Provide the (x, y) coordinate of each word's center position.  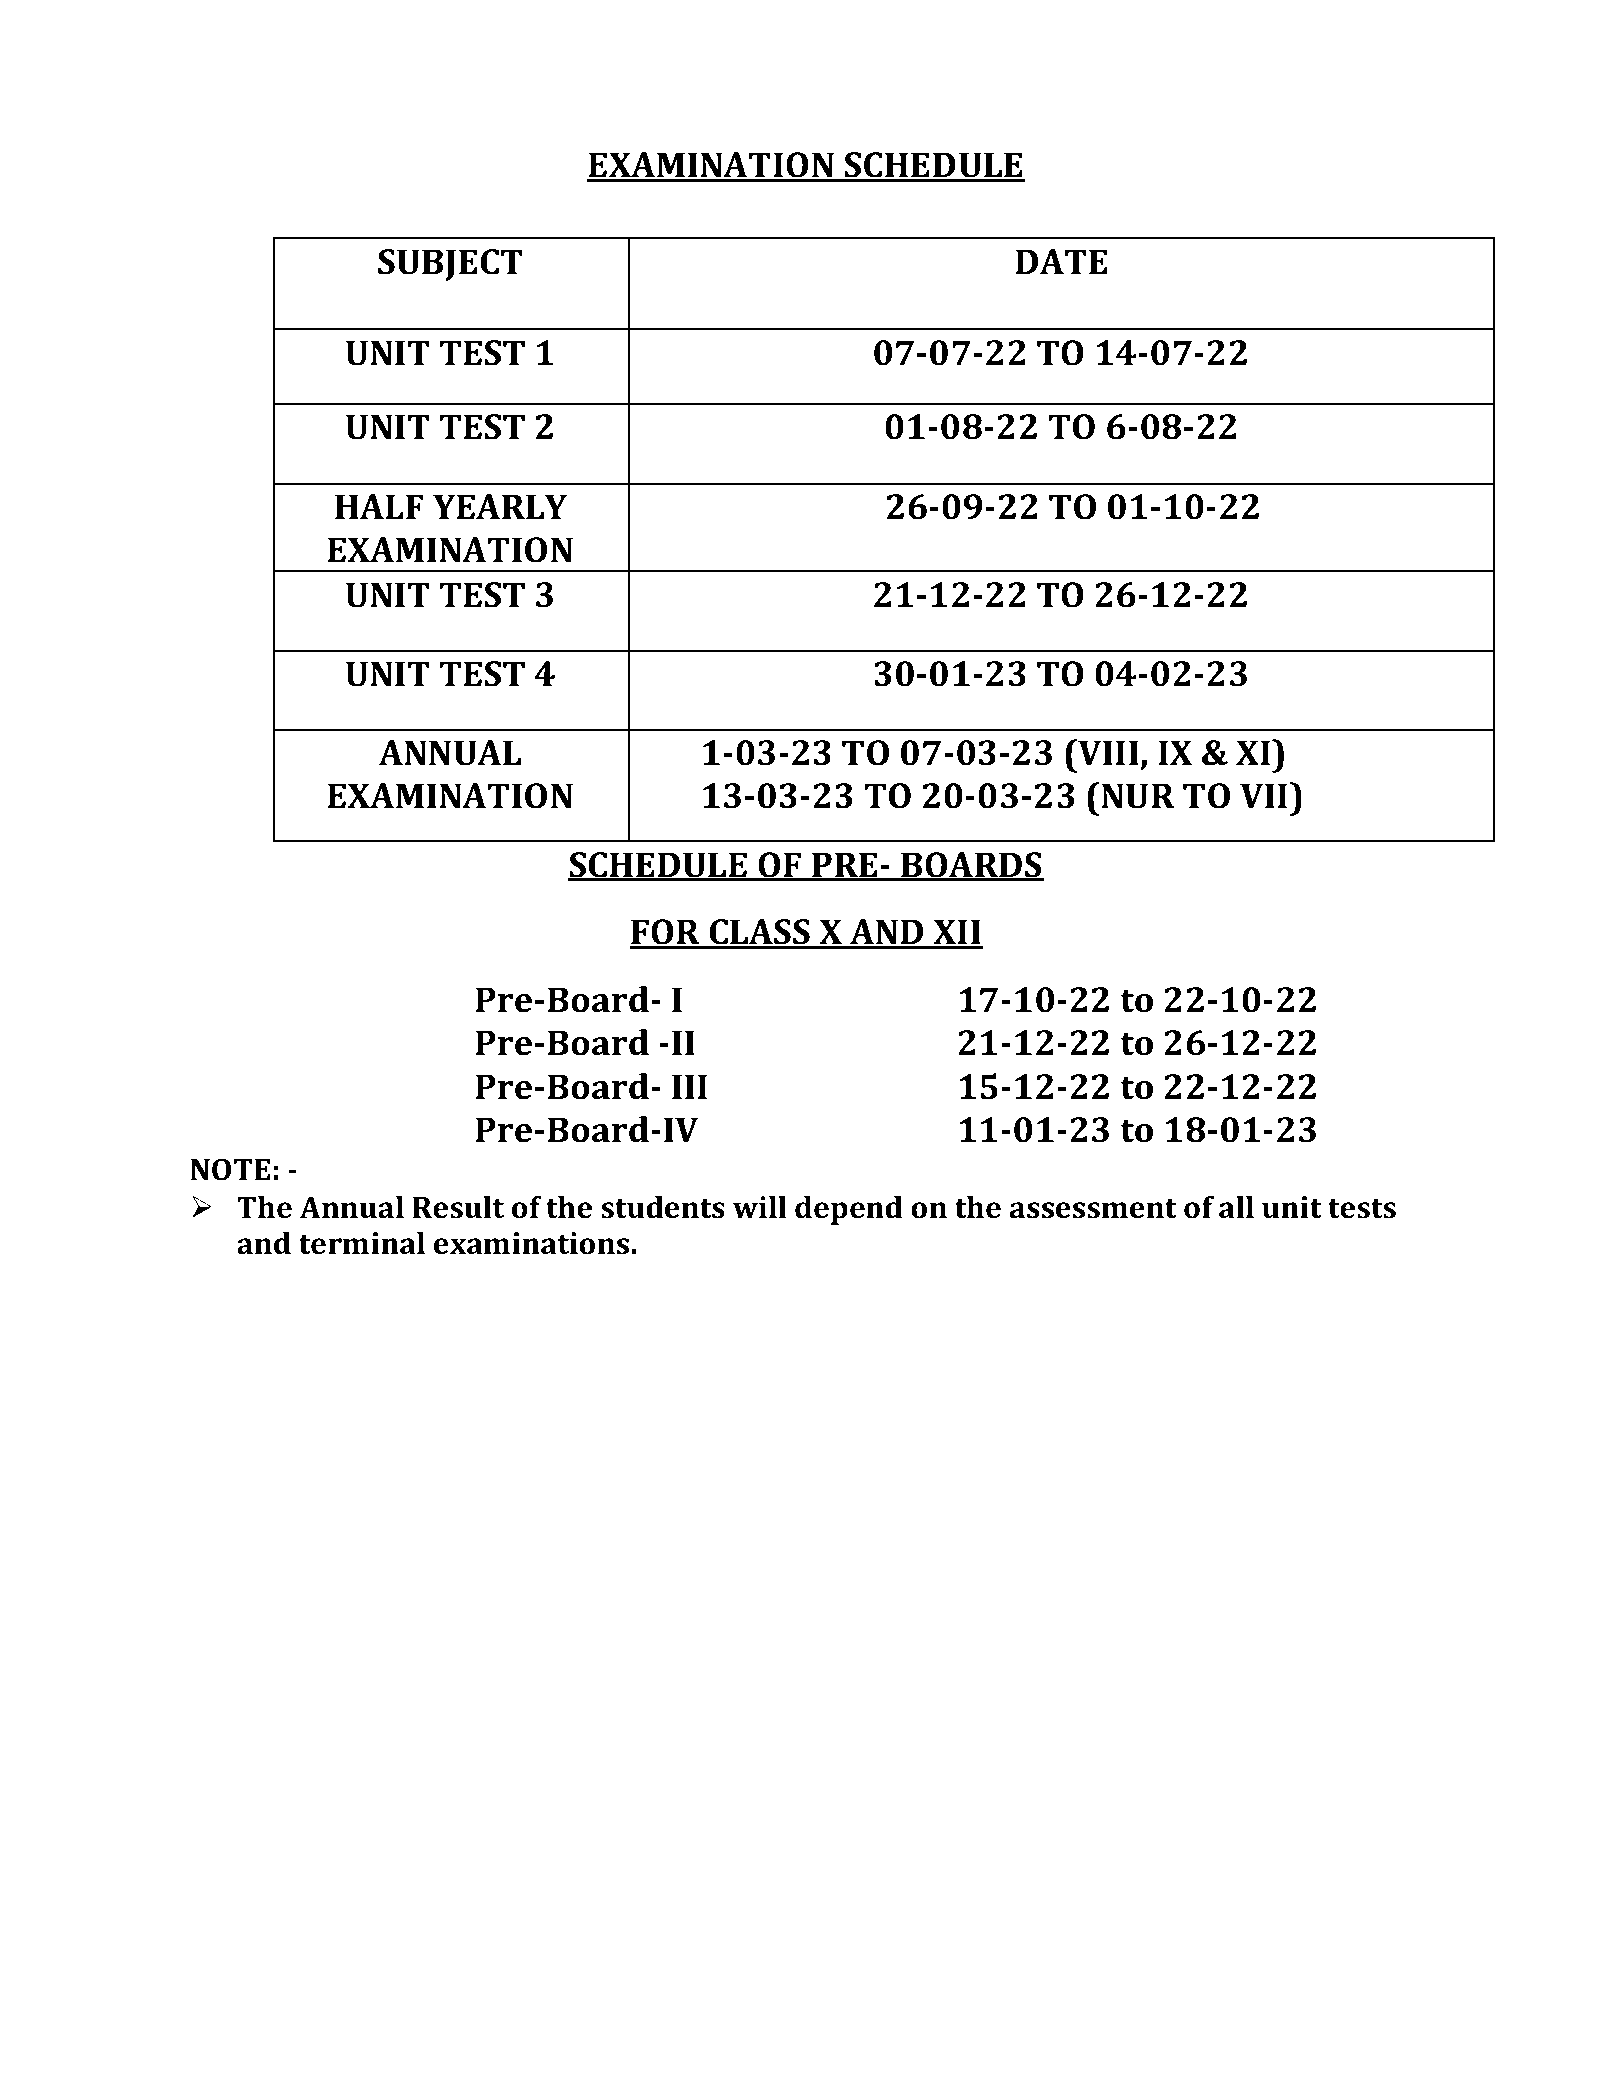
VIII (1107, 752)
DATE (1061, 261)
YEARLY (500, 506)
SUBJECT (450, 265)
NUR (1138, 796)
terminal (362, 1243)
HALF (379, 506)
